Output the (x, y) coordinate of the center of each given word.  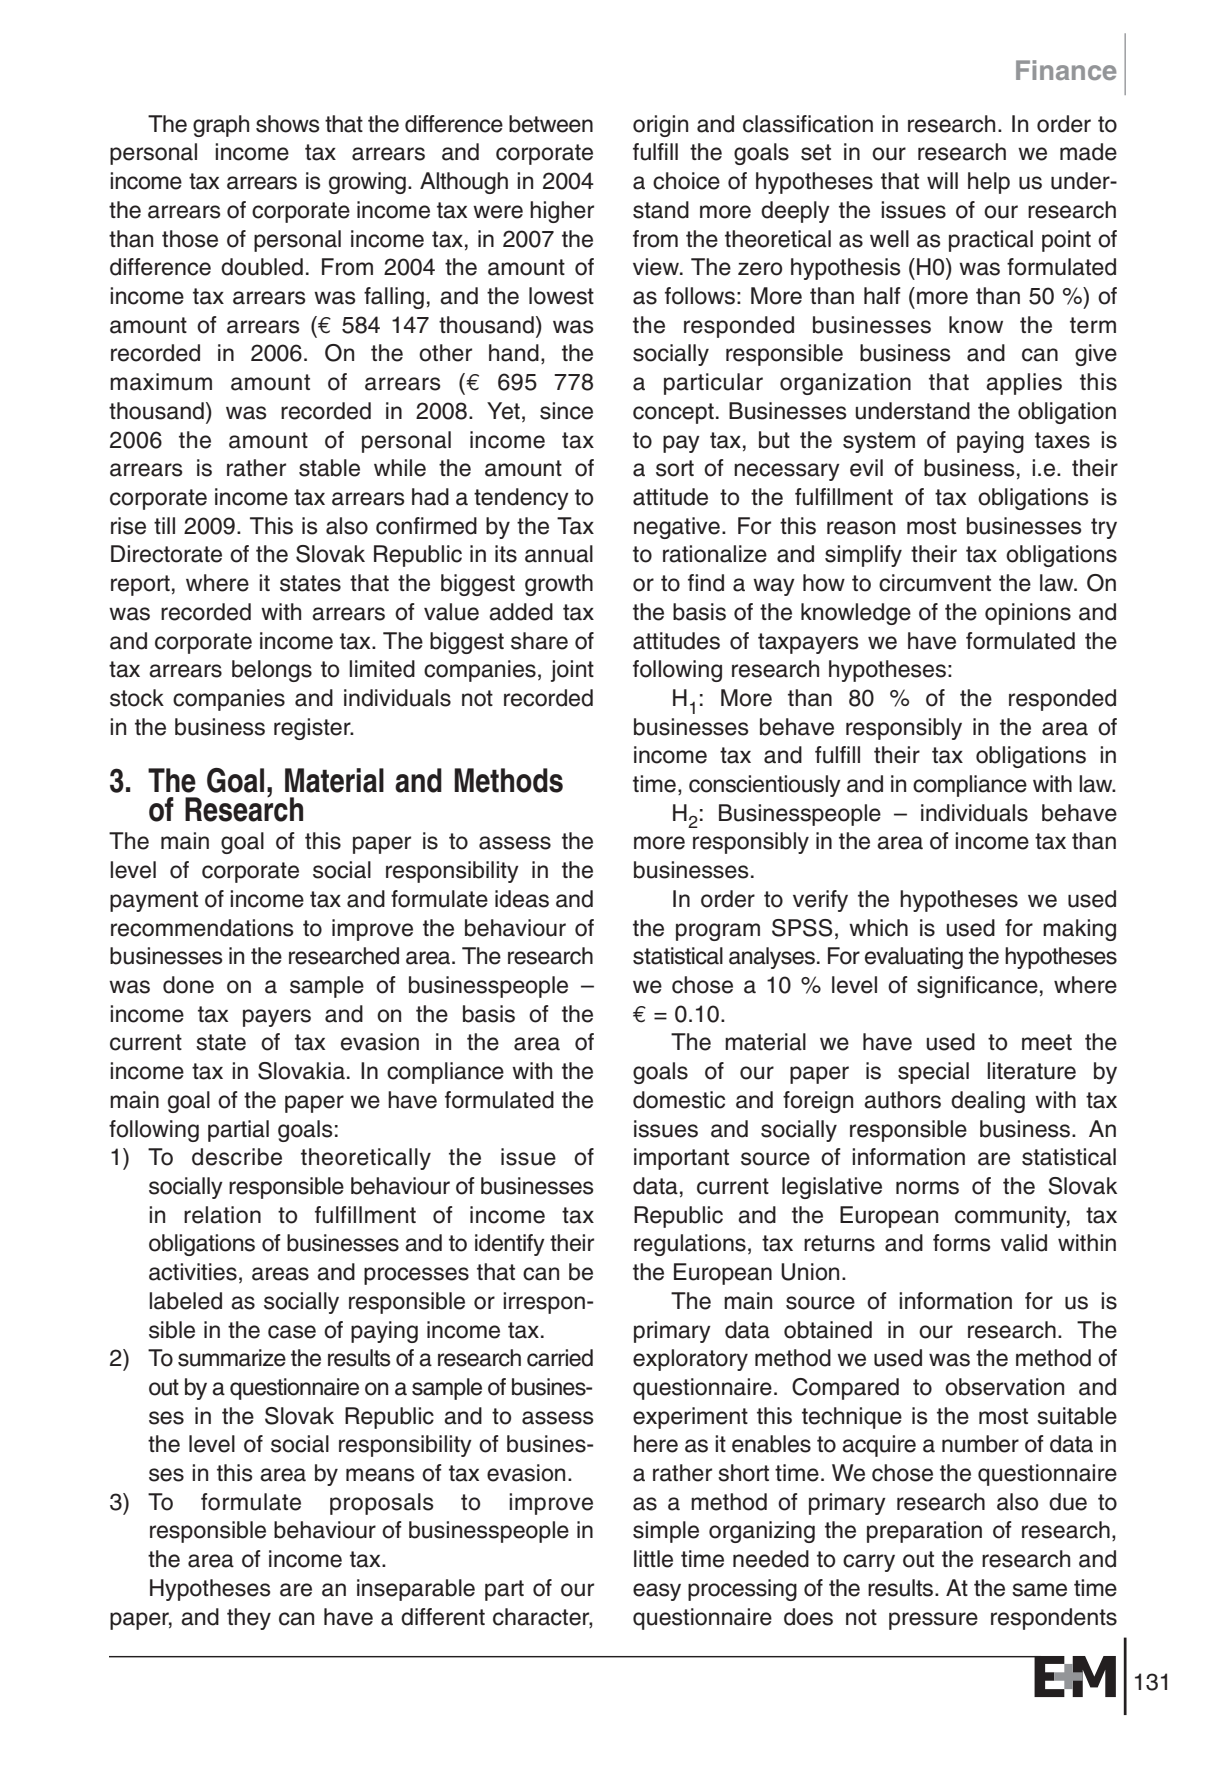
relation (222, 1215)
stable (329, 468)
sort (675, 468)
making (1079, 930)
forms (962, 1243)
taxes (1062, 440)
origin (660, 126)
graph (221, 126)
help (989, 183)
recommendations (202, 928)
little (653, 1559)
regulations (690, 1245)
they (249, 1619)
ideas (522, 899)
